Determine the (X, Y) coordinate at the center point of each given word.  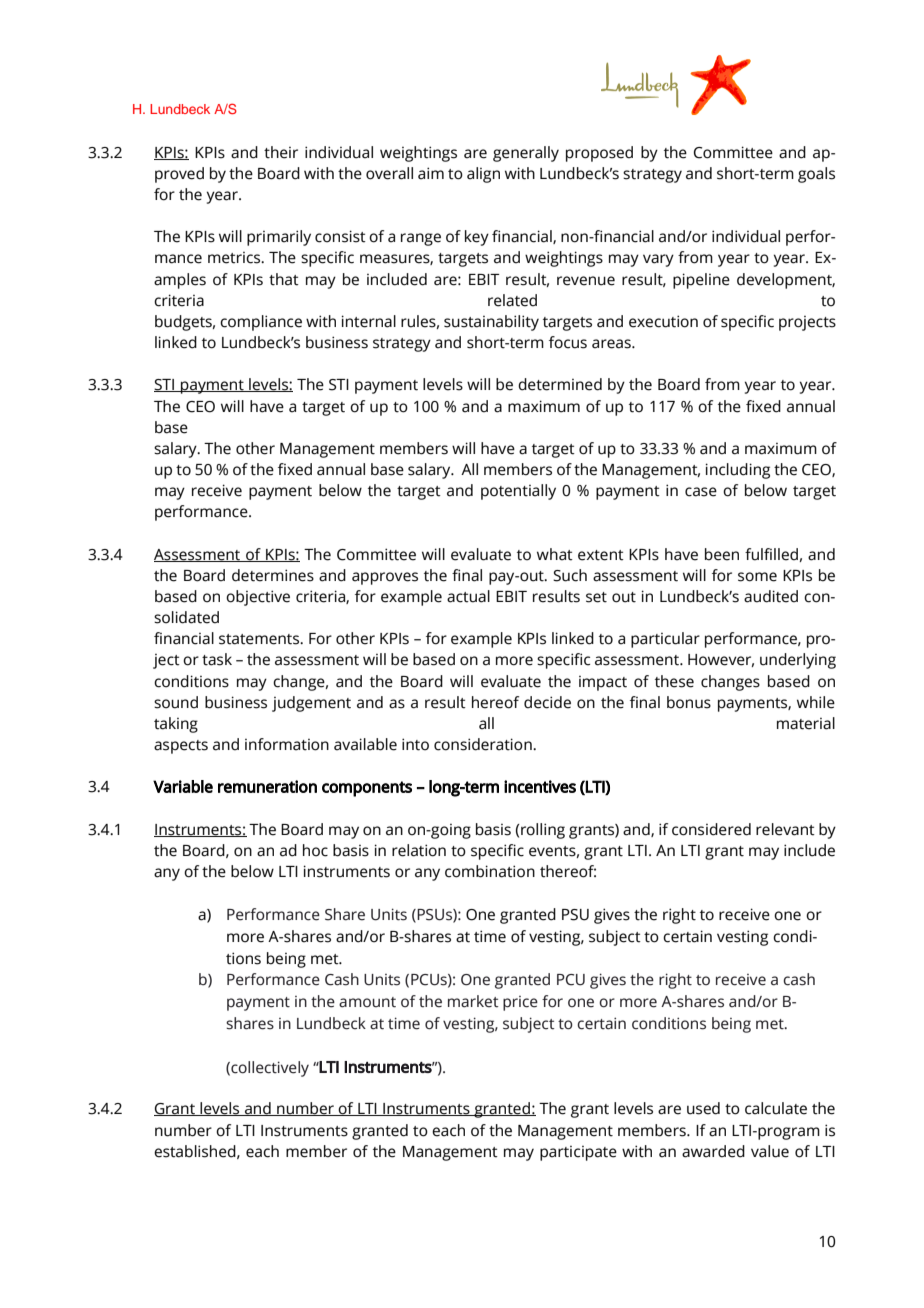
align (483, 175)
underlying (798, 661)
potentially (518, 492)
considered (711, 829)
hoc (315, 850)
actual (468, 596)
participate (578, 1153)
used (703, 1108)
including (737, 471)
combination (490, 871)
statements (260, 639)
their (281, 152)
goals (816, 175)
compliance (261, 323)
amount (367, 1002)
